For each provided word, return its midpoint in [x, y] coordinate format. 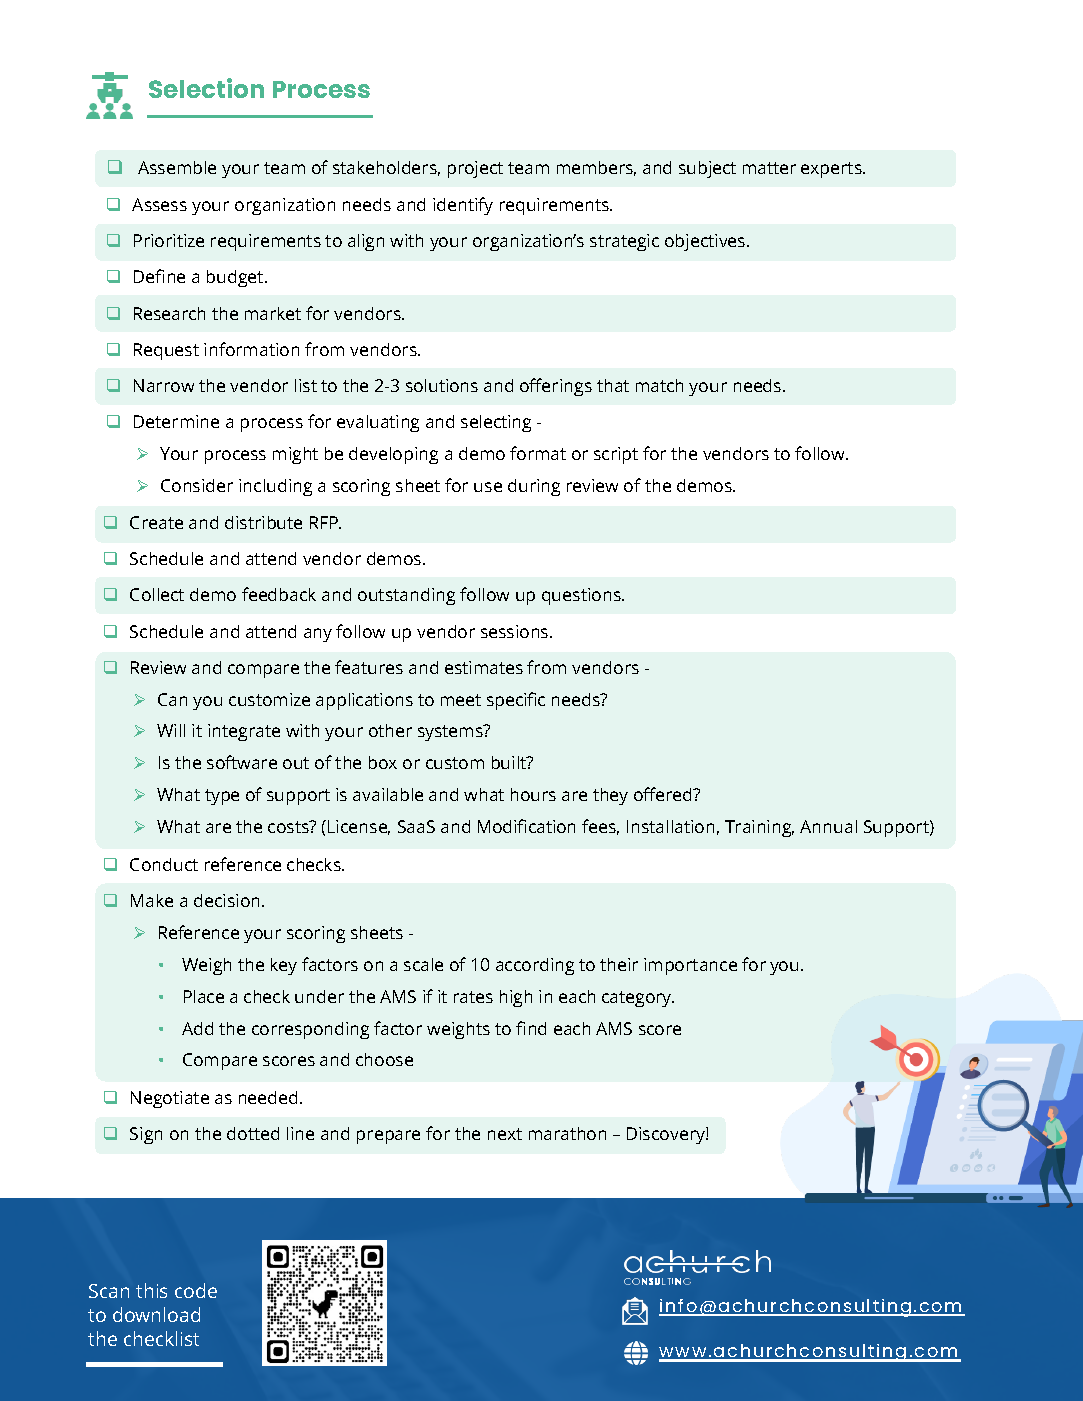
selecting [496, 423]
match [659, 385]
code [196, 1290]
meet [461, 700]
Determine [176, 421]
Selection [206, 88]
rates [473, 997]
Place [204, 996]
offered [664, 794]
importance [690, 966]
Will [171, 730]
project [475, 169]
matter [769, 168]
